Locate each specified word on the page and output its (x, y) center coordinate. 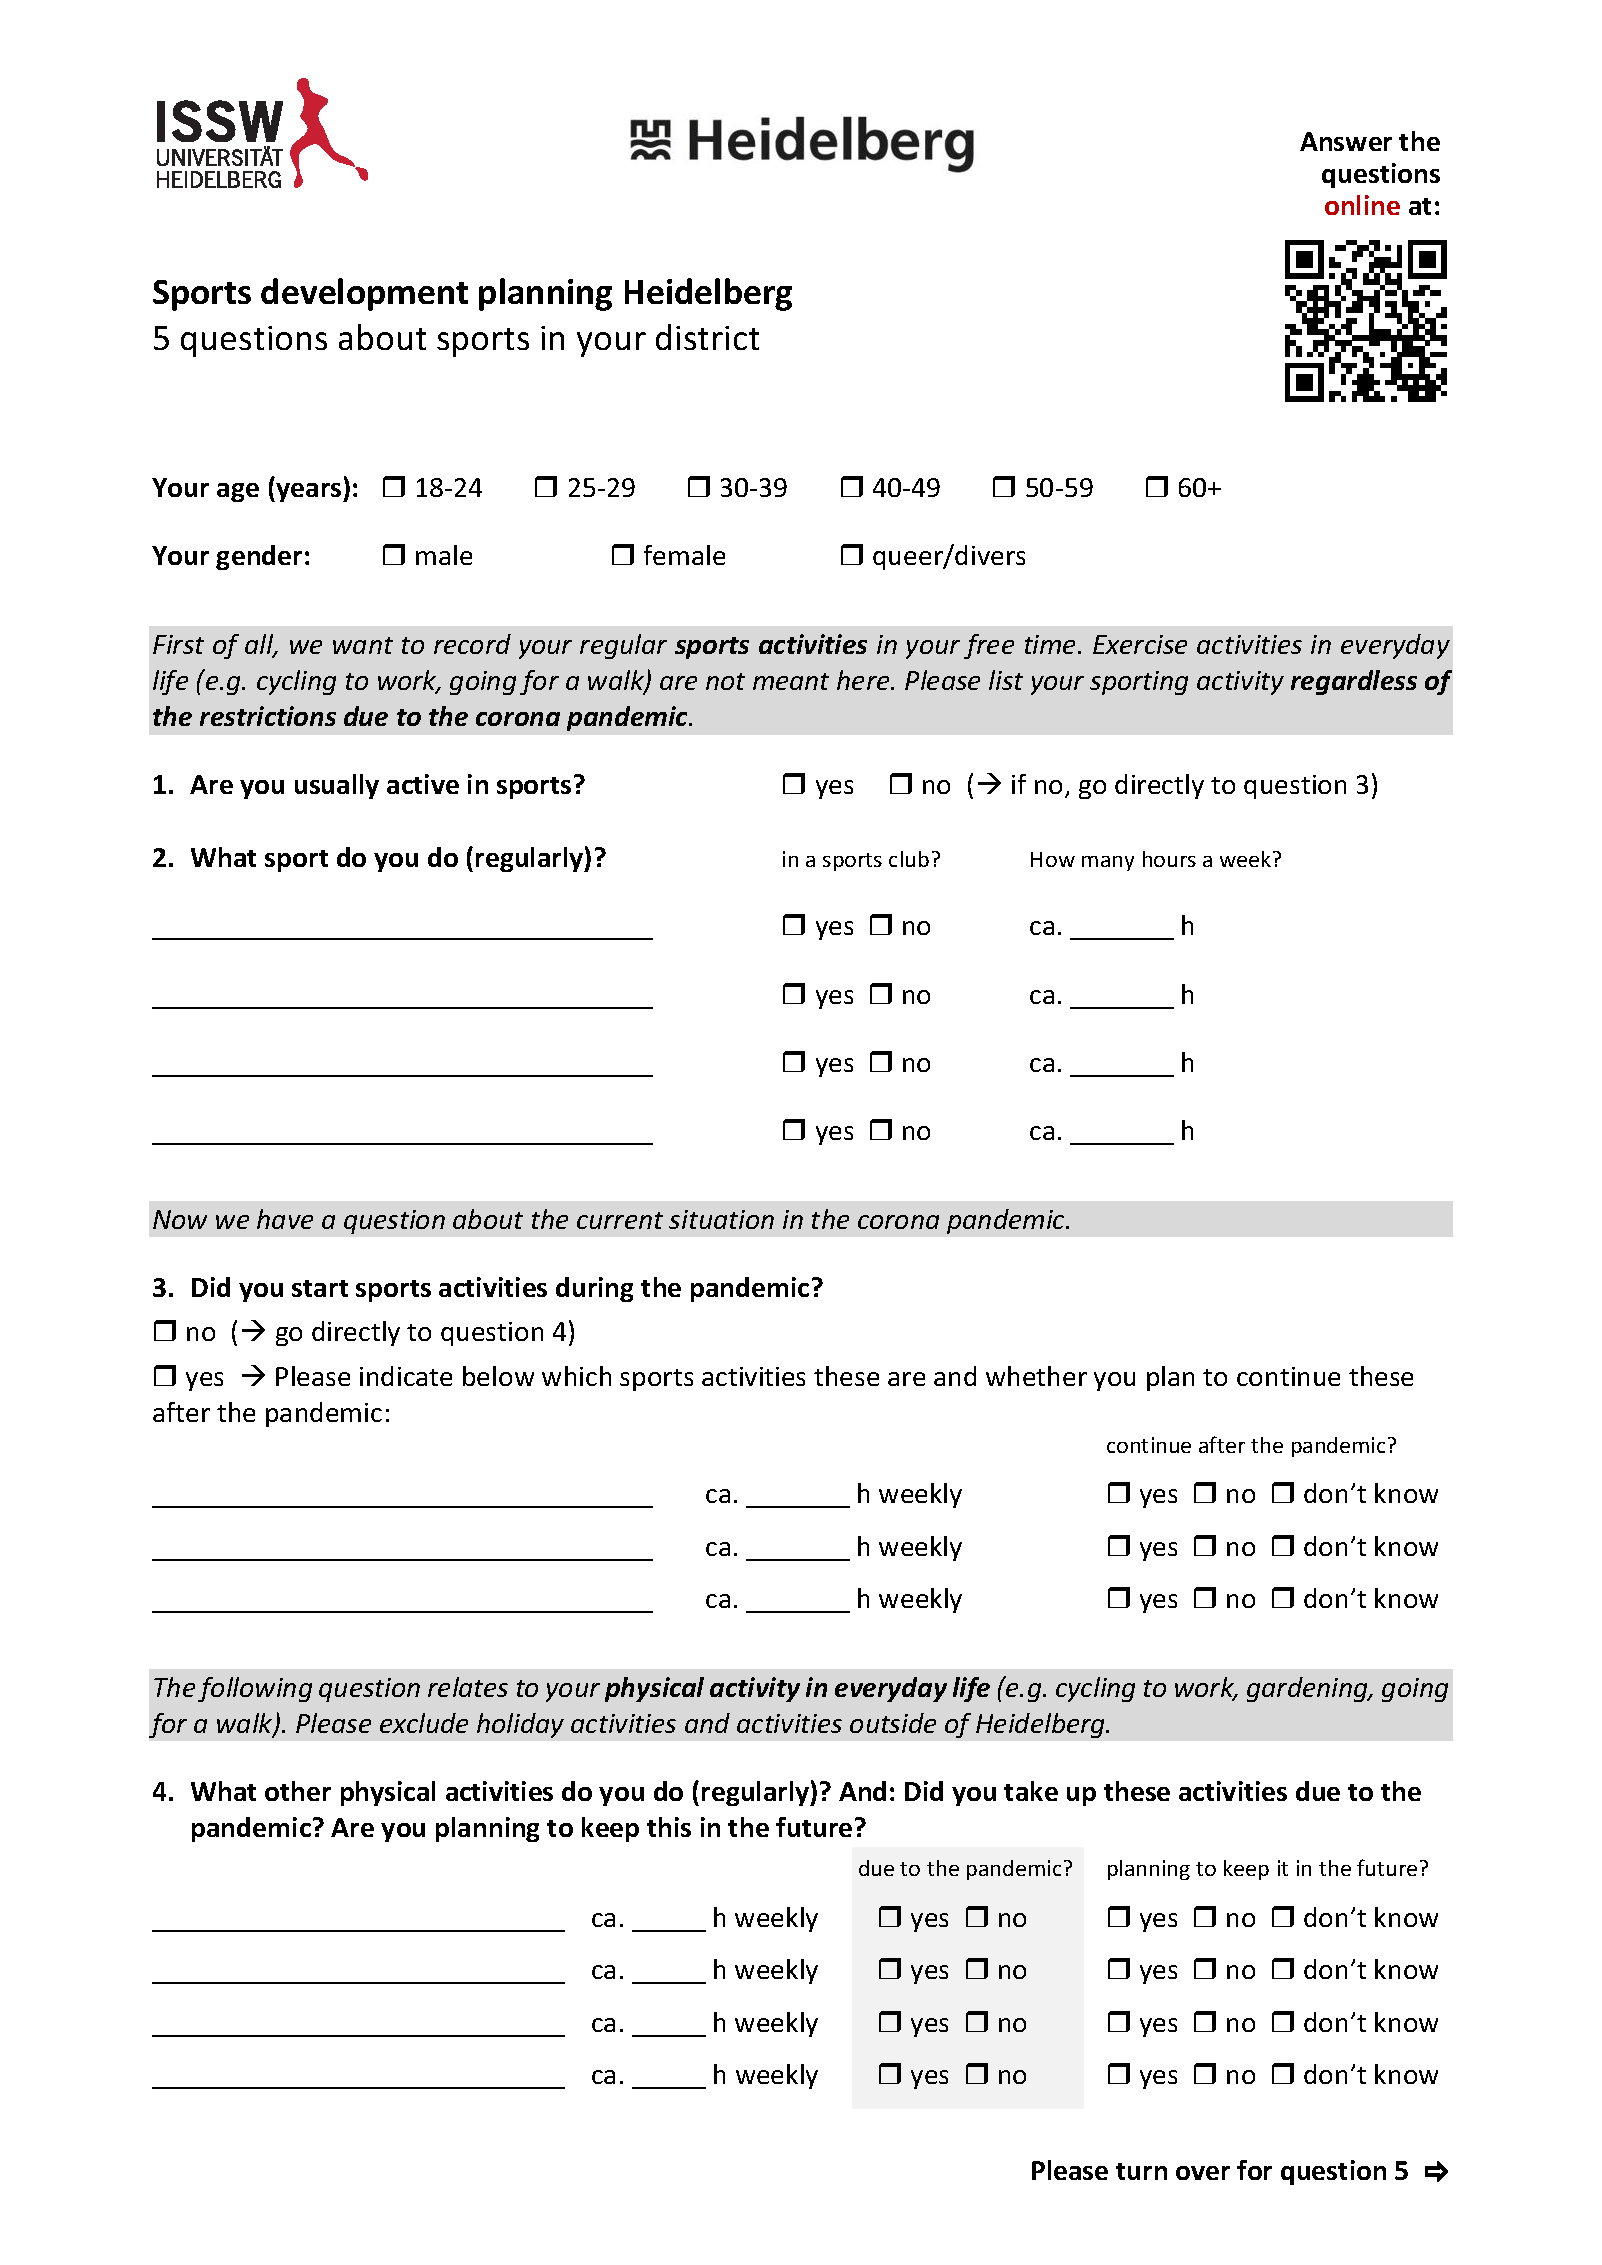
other (298, 1791)
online (1362, 205)
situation (721, 1219)
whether (1036, 1376)
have (285, 1219)
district (707, 337)
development (364, 294)
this (669, 1827)
